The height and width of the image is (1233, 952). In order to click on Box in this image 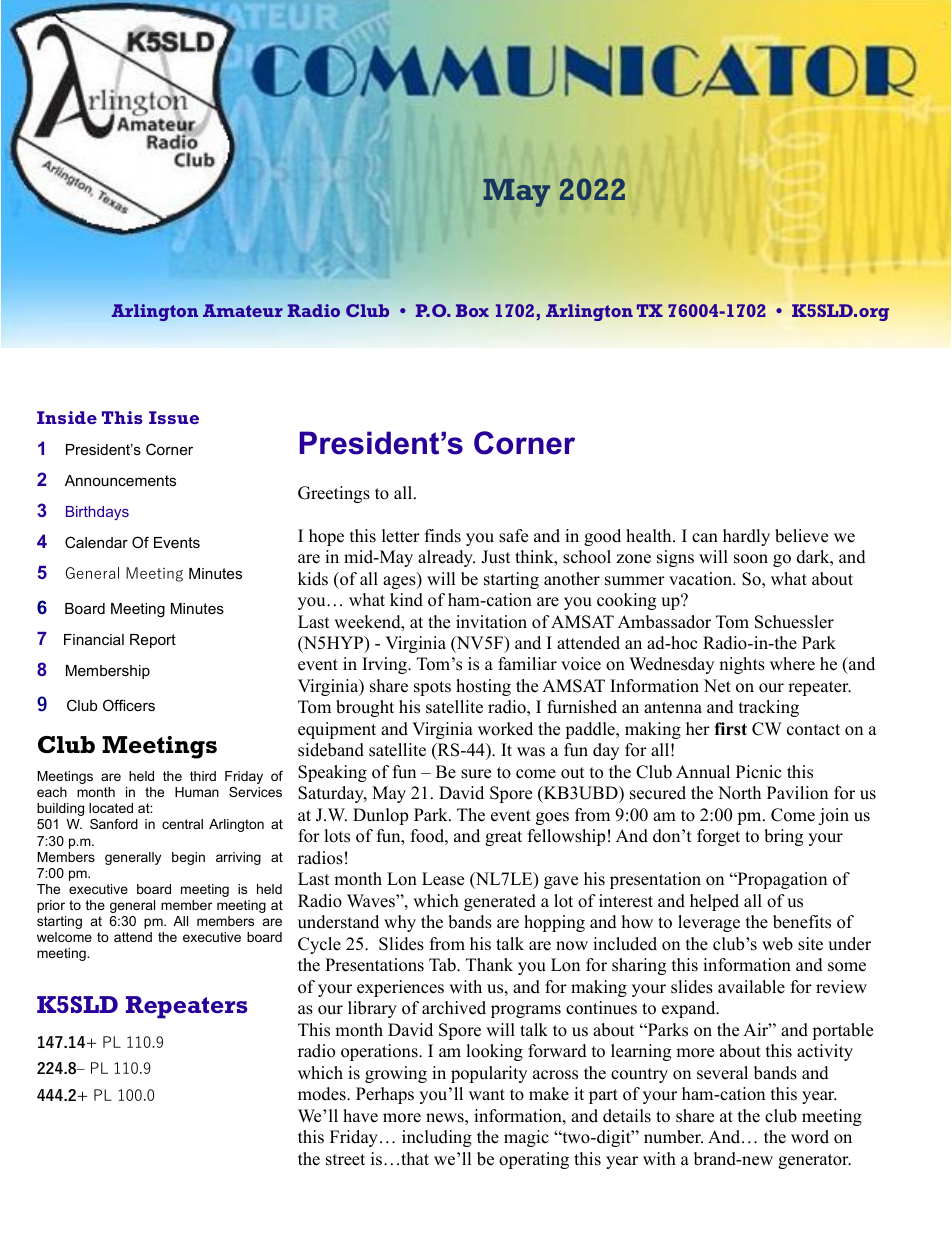, I will do `click(472, 310)`.
